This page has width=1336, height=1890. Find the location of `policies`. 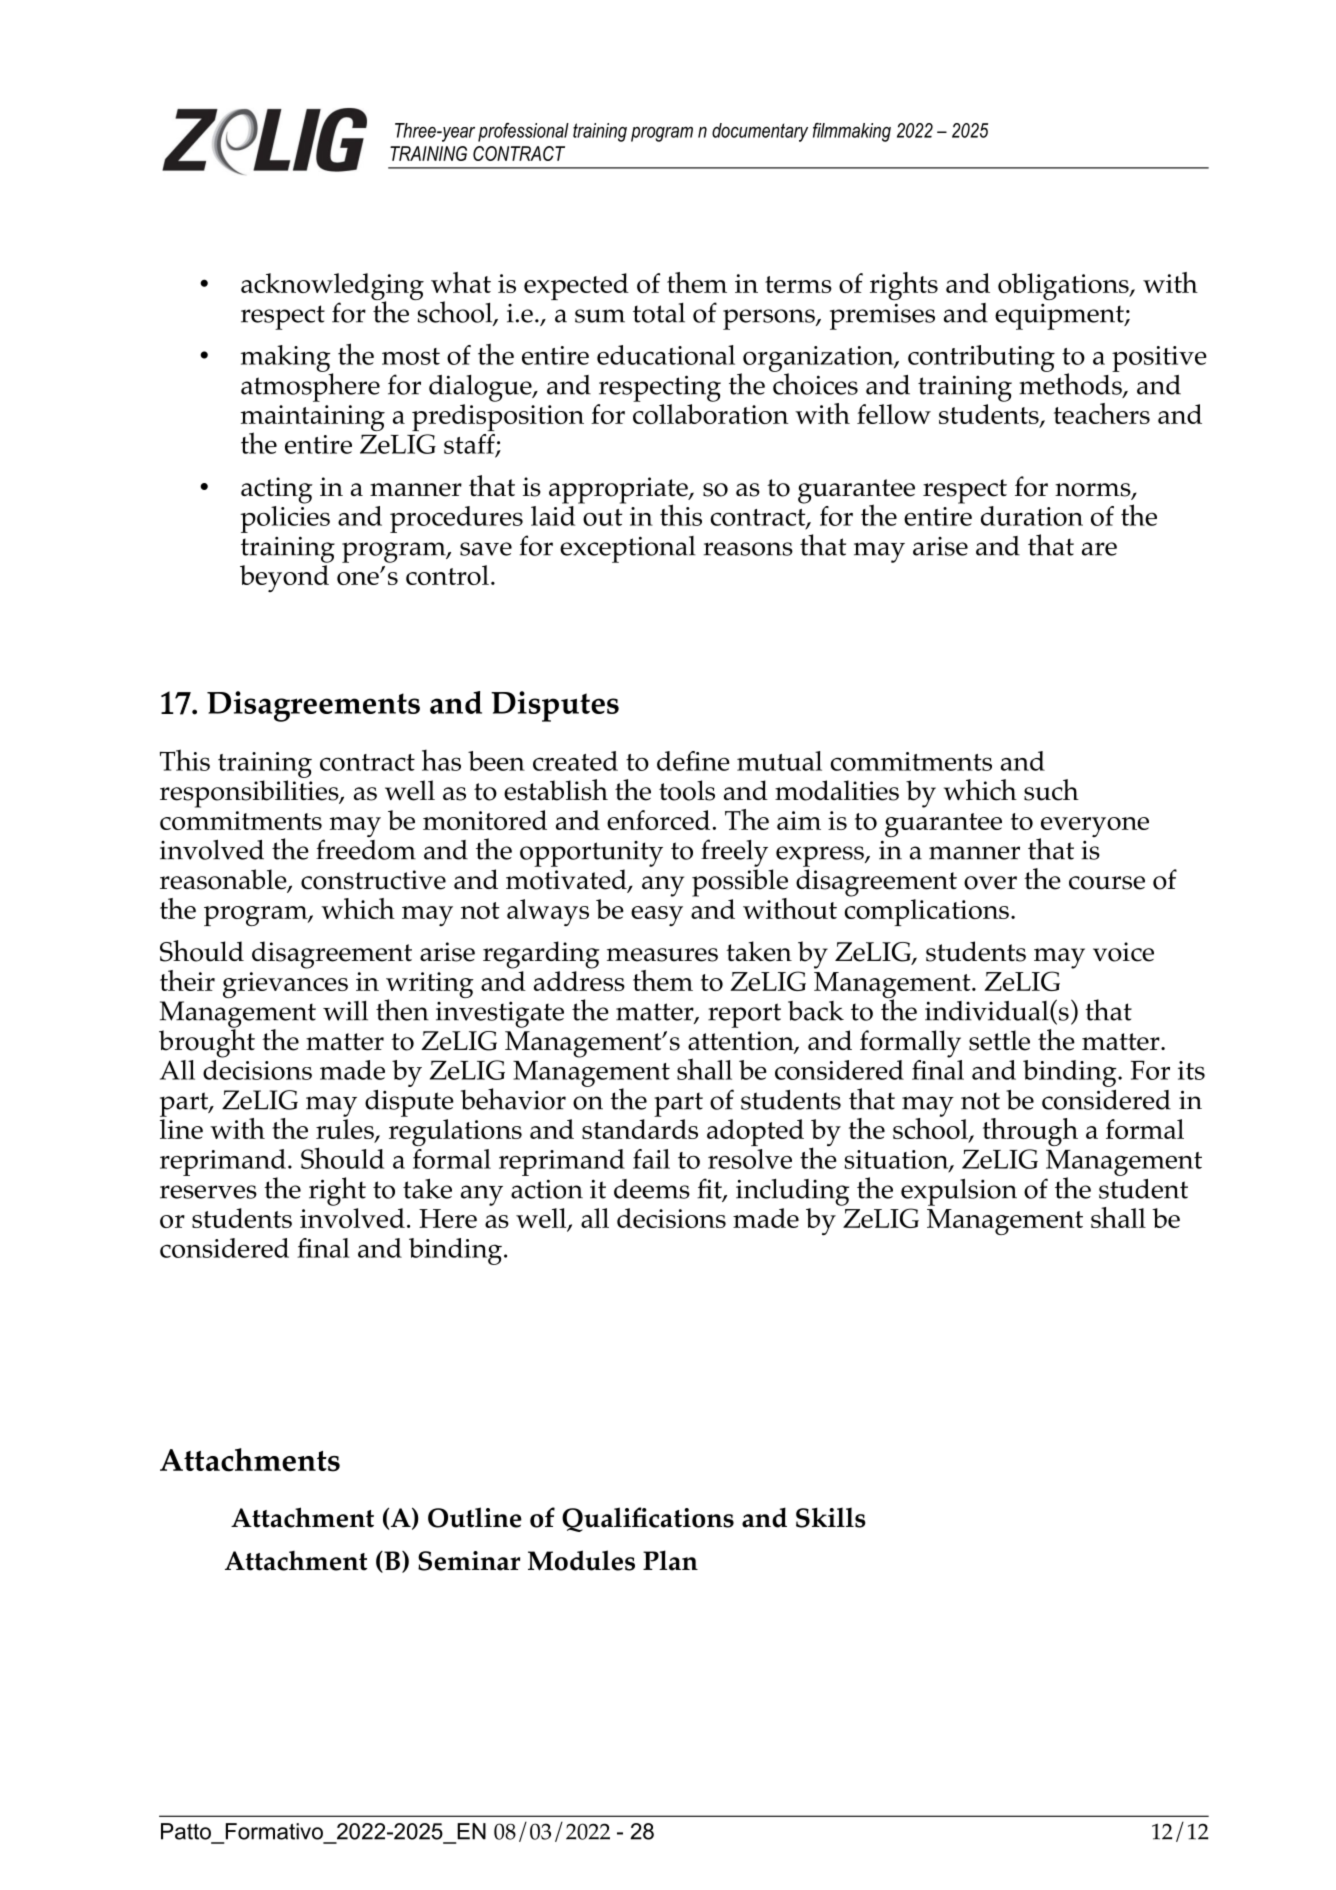

policies is located at coordinates (285, 518).
